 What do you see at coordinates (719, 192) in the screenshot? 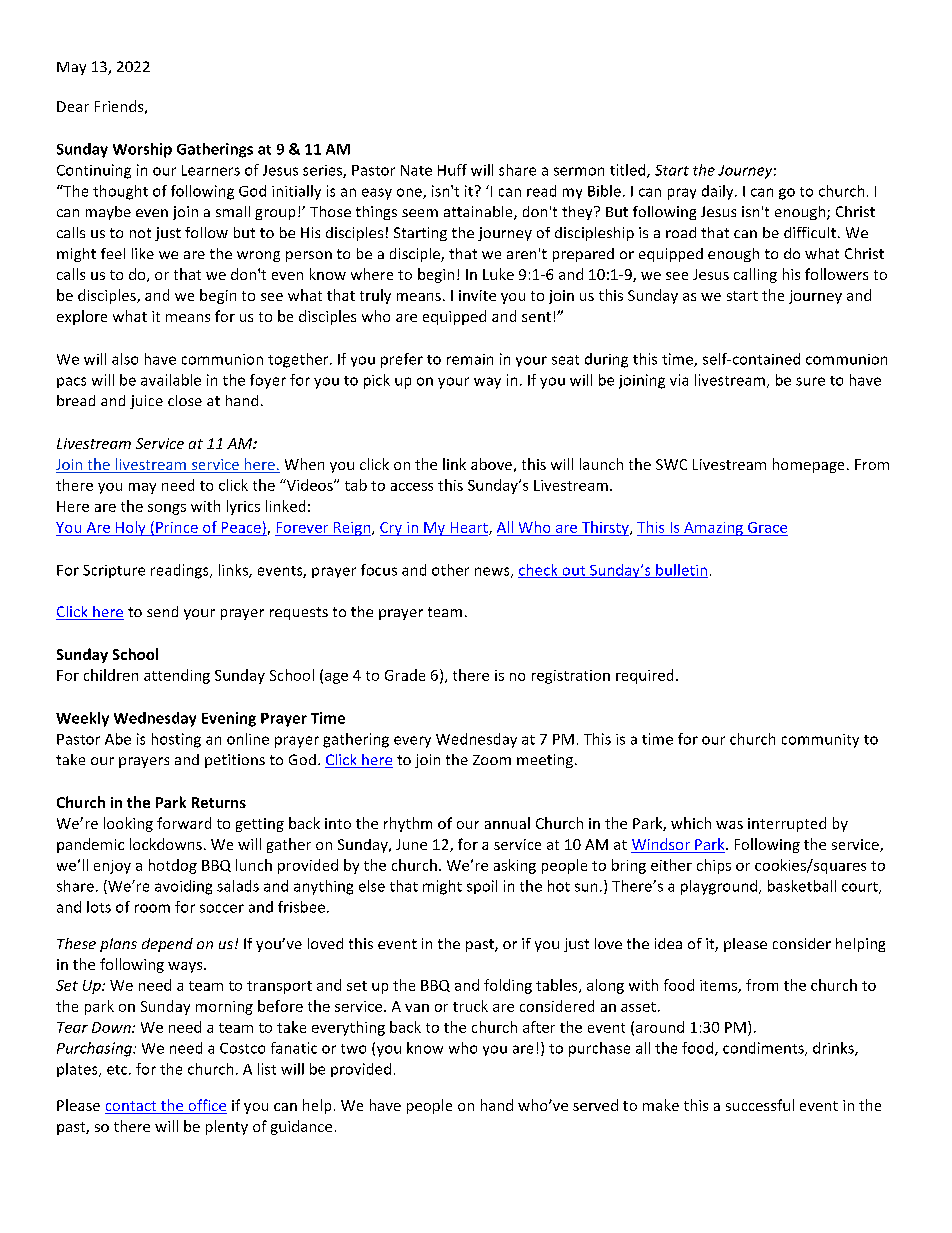
I see `daily` at bounding box center [719, 192].
